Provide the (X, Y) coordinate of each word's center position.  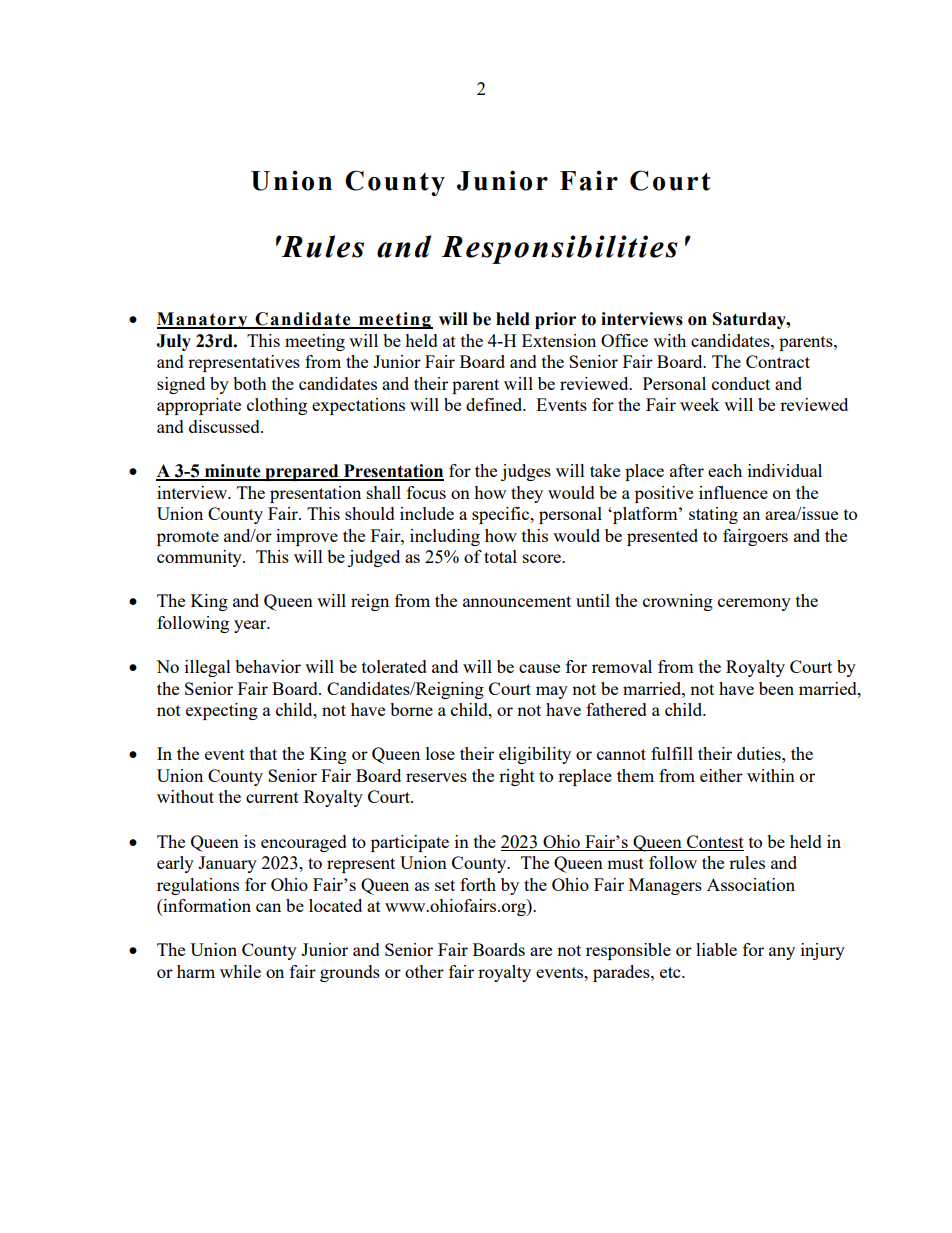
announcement (517, 601)
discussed (225, 426)
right (517, 777)
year (251, 626)
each (725, 470)
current (272, 797)
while (240, 971)
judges (526, 472)
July (173, 342)
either (721, 775)
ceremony (754, 604)
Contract (778, 361)
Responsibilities (559, 249)
